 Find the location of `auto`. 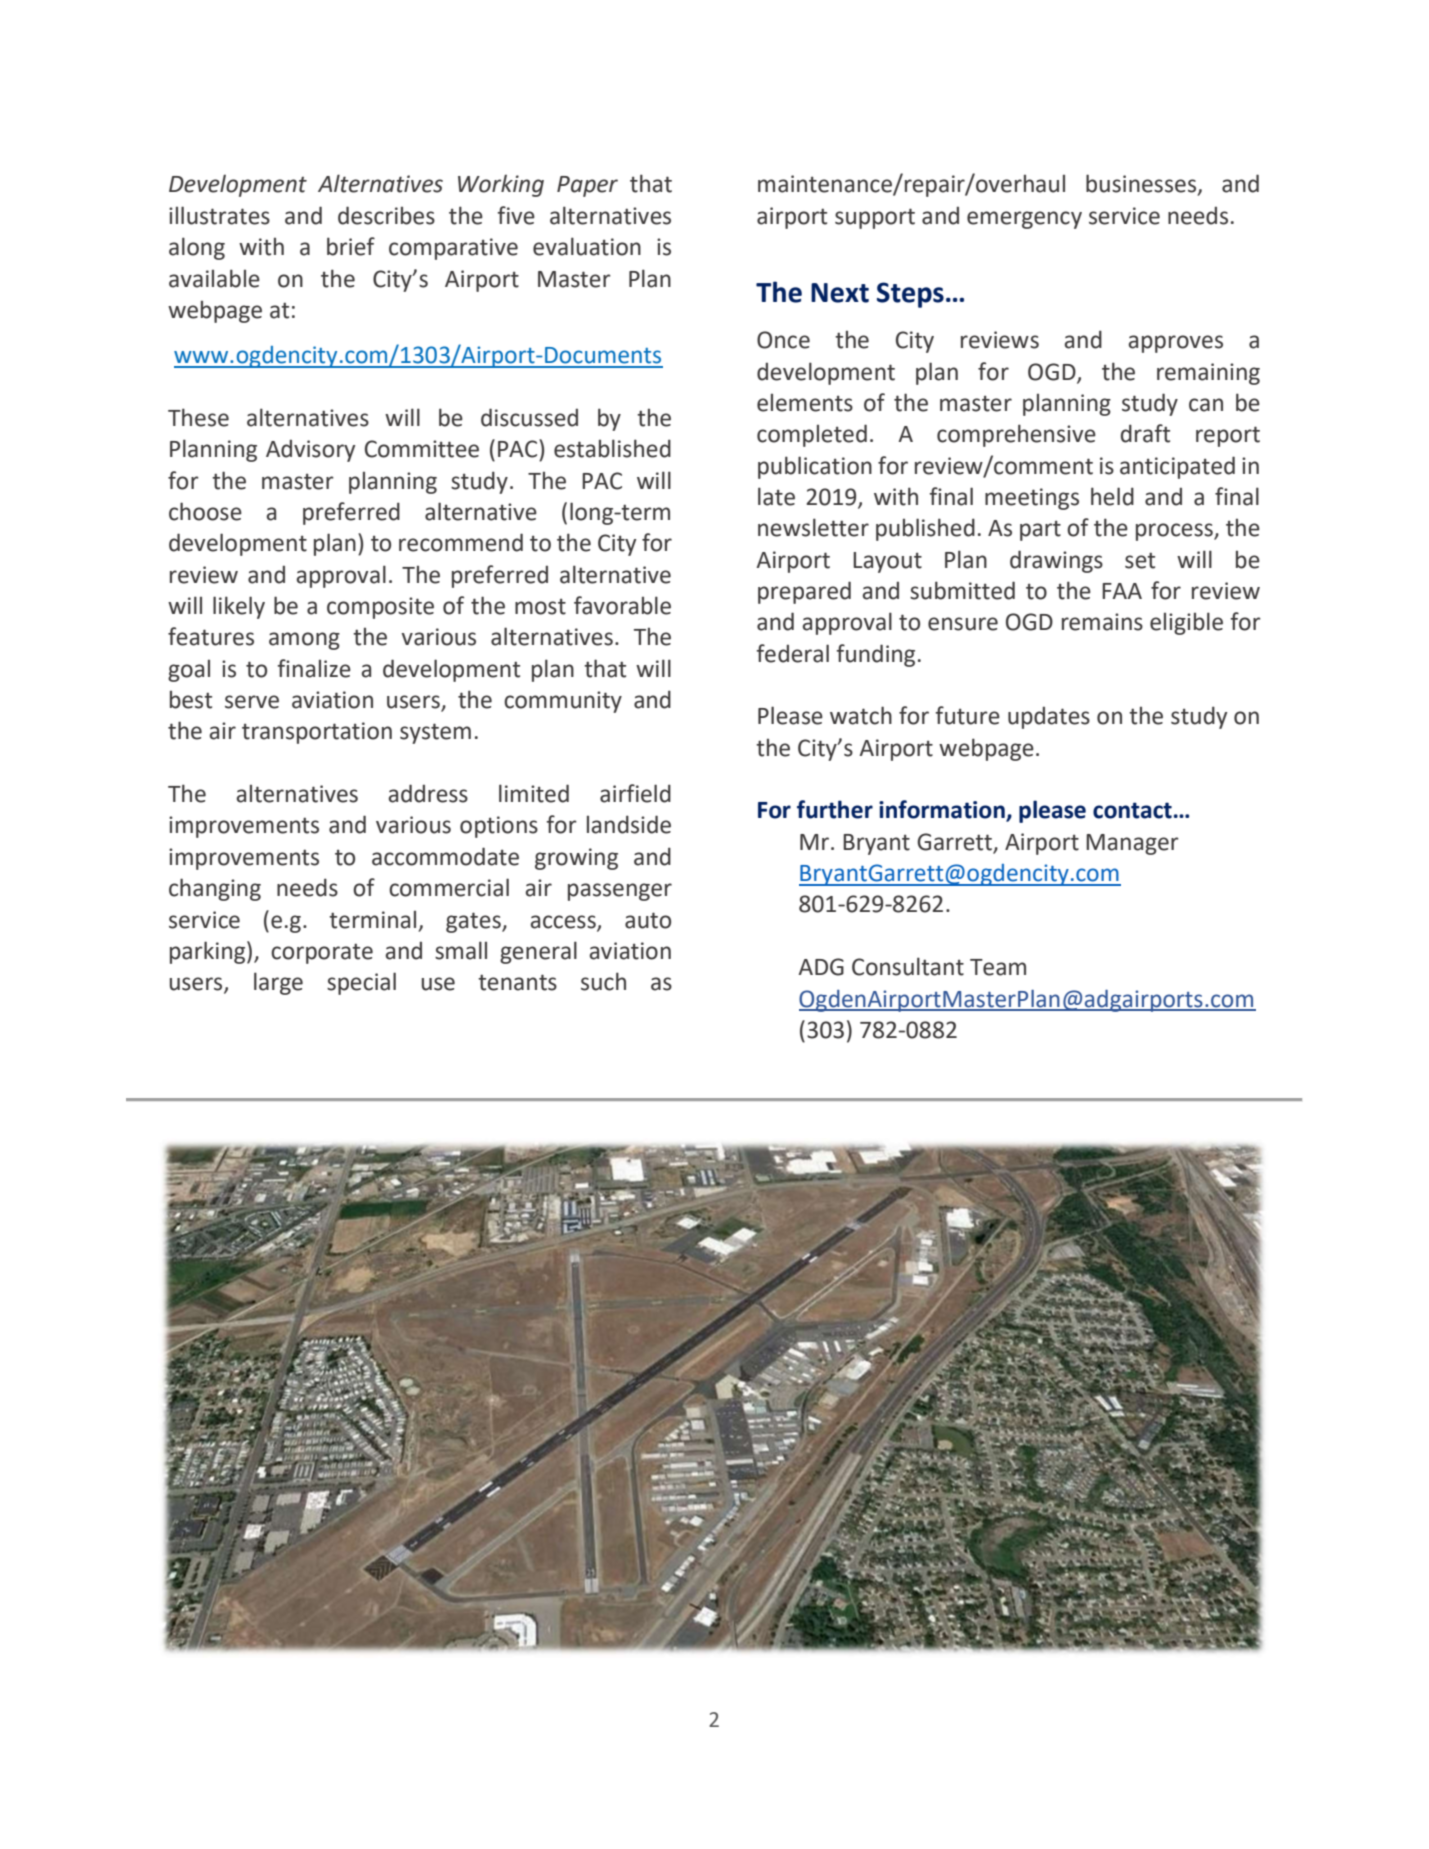

auto is located at coordinates (648, 920).
